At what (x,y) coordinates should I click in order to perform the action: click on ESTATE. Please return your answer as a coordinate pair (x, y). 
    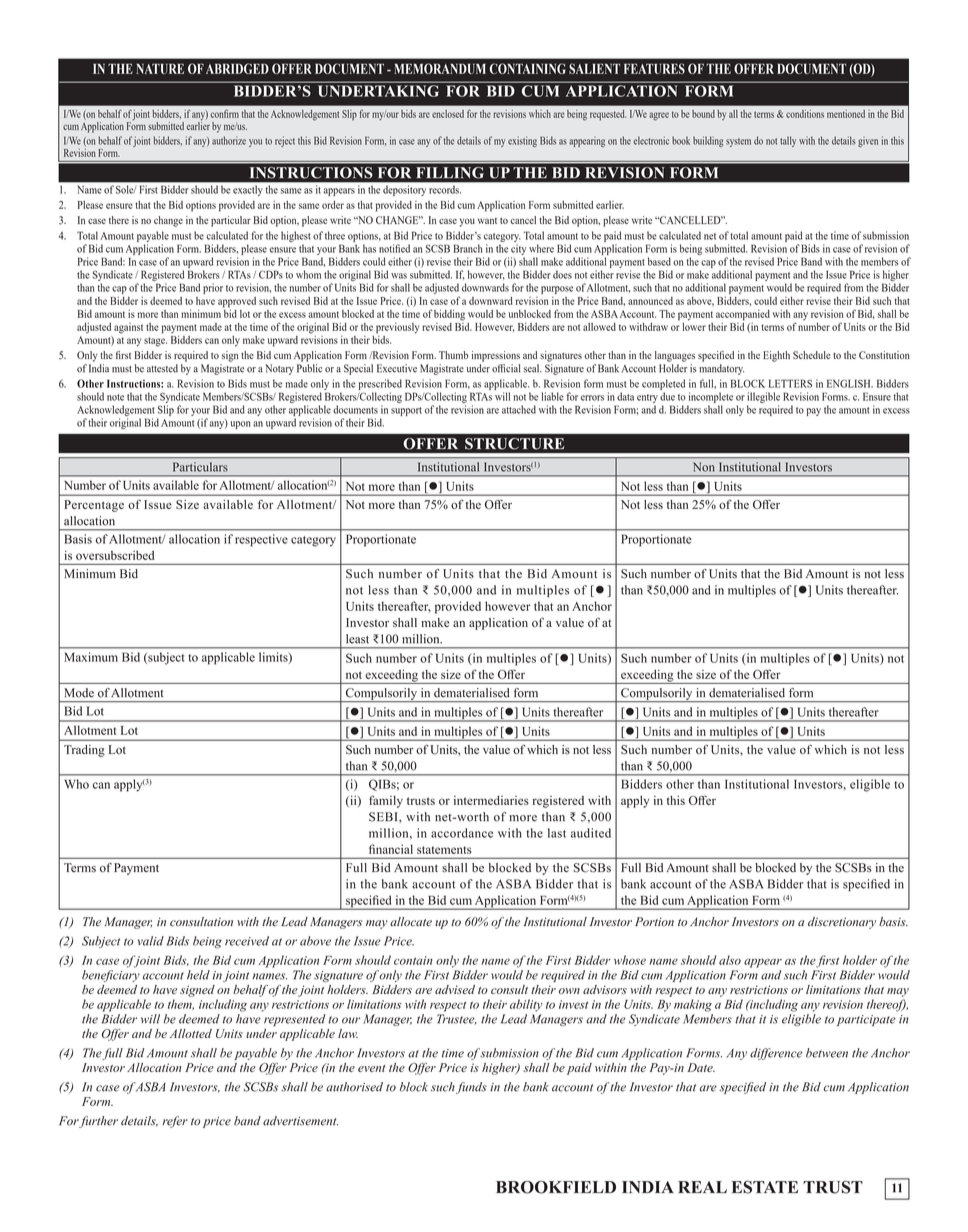
    Looking at the image, I should click on (764, 1187).
